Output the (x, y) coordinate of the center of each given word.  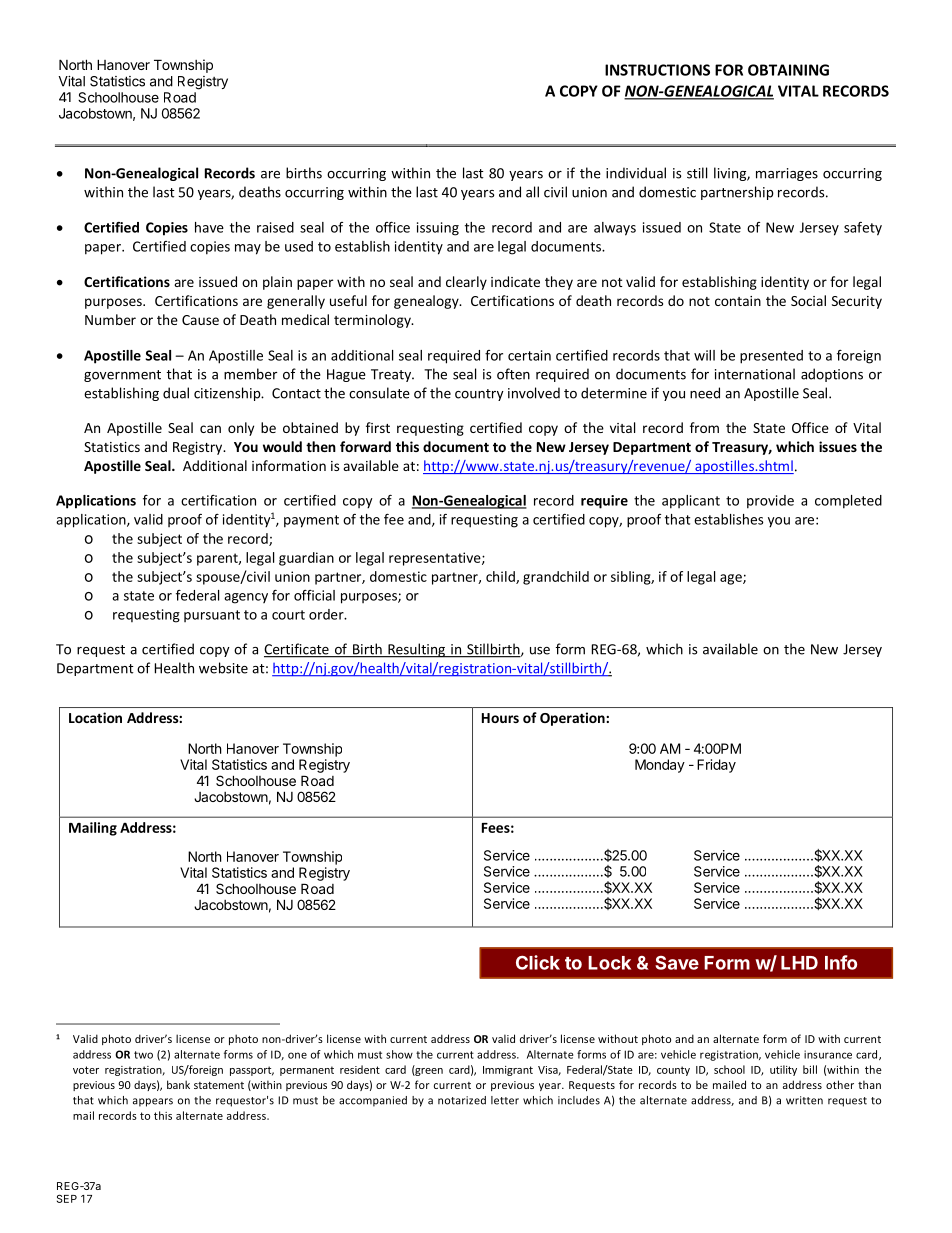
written (804, 1100)
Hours (500, 718)
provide (770, 502)
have (209, 227)
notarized (462, 1100)
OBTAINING (788, 70)
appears (153, 1102)
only (241, 429)
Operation (573, 719)
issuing (438, 229)
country (479, 395)
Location (95, 717)
